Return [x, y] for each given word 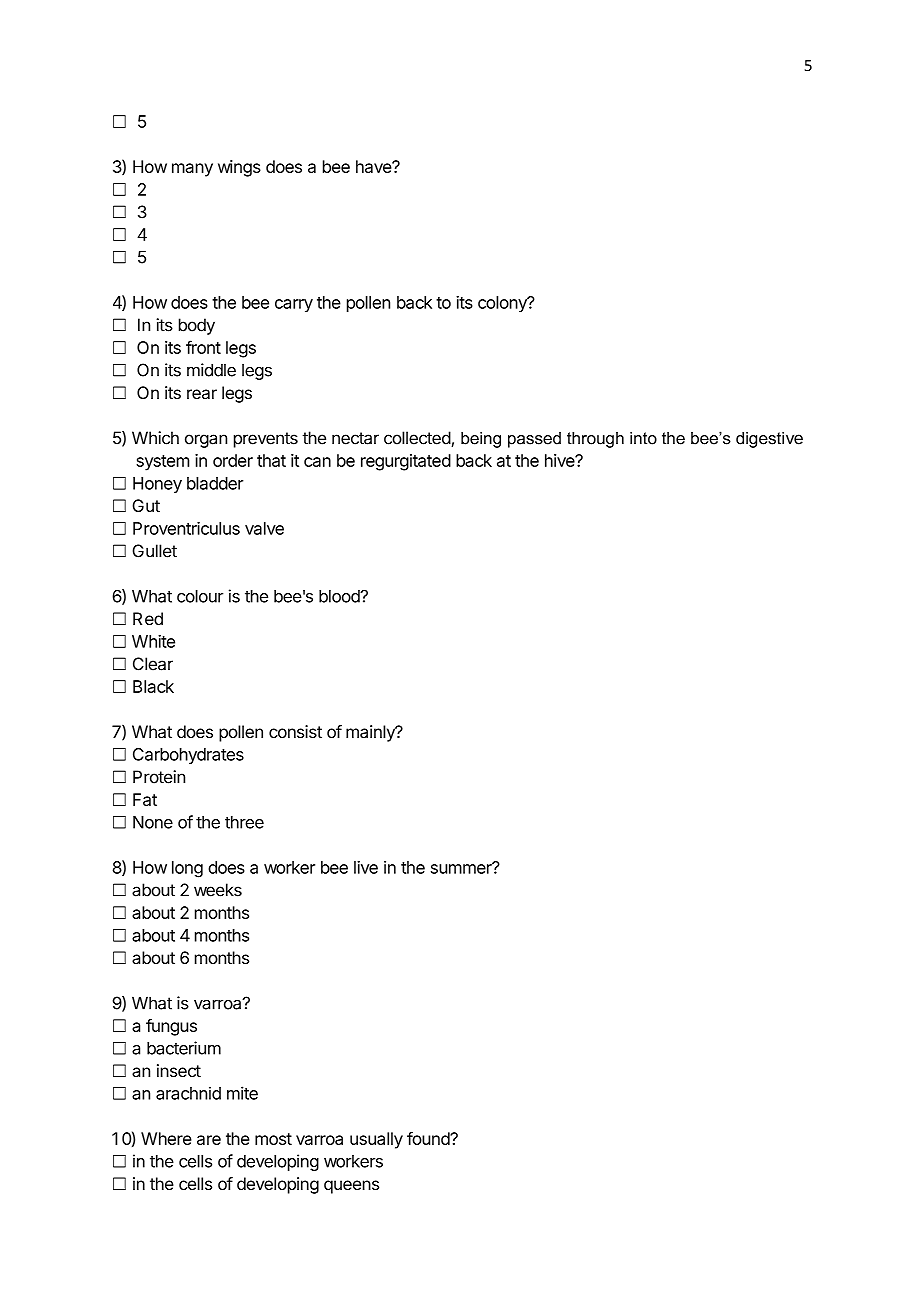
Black [153, 686]
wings [239, 168]
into [643, 438]
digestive [769, 440]
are [209, 1140]
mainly [371, 733]
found [429, 1138]
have [374, 166]
